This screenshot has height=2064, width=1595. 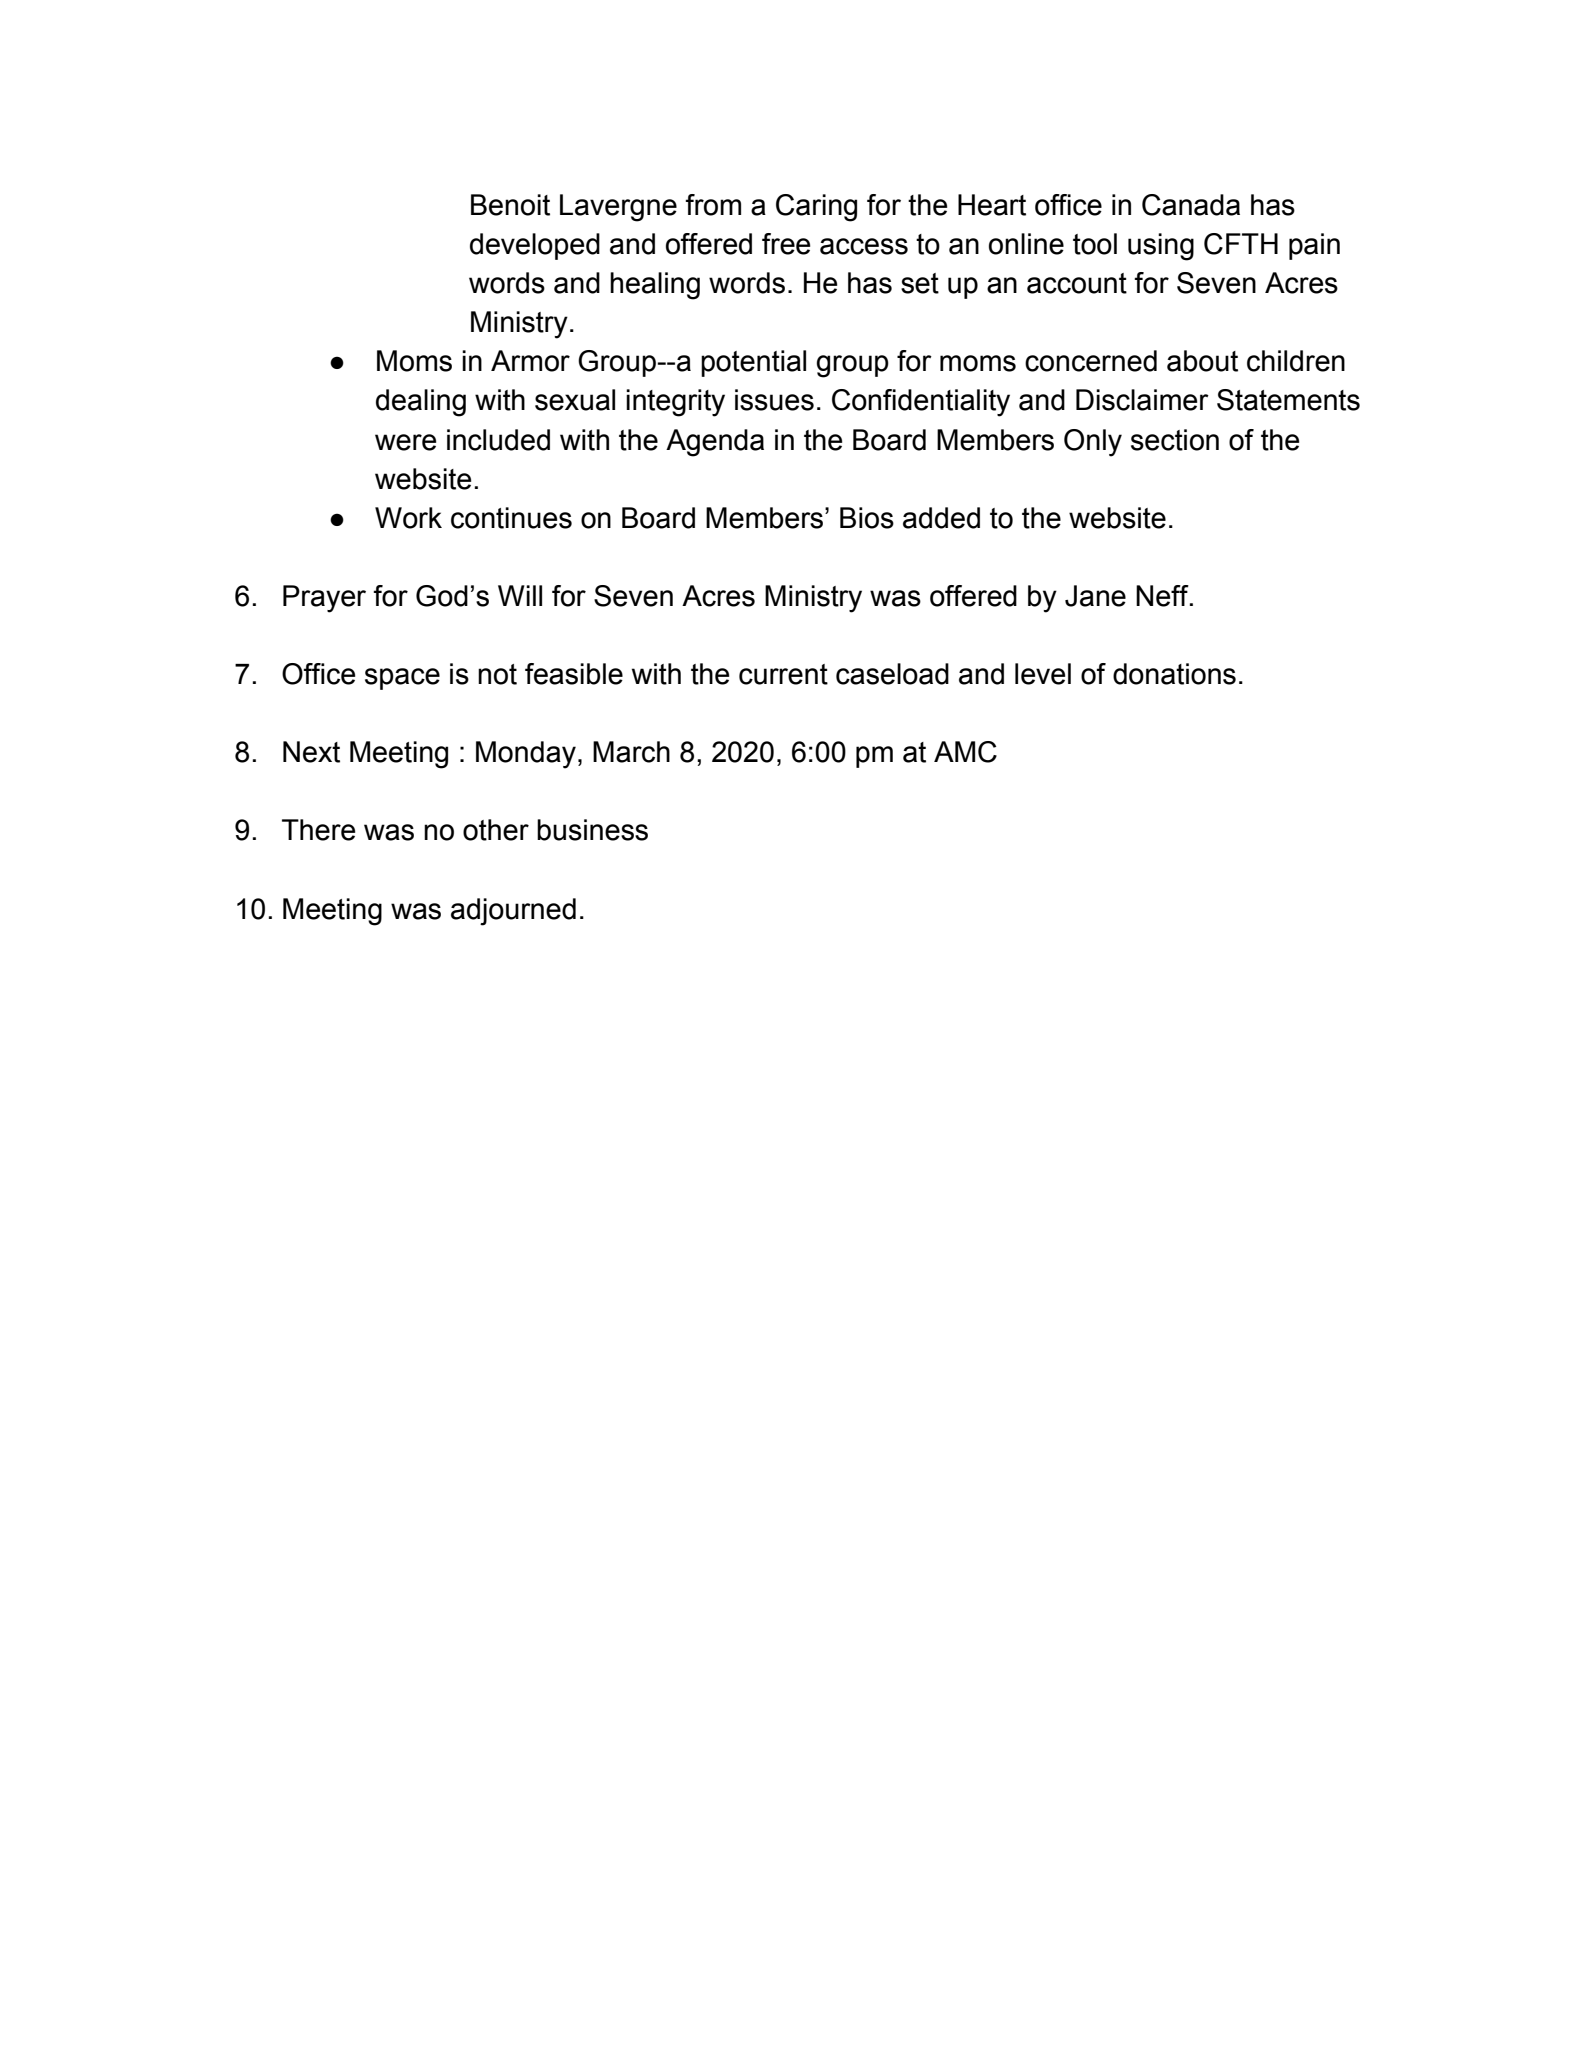 I want to click on Agenda, so click(x=715, y=443).
